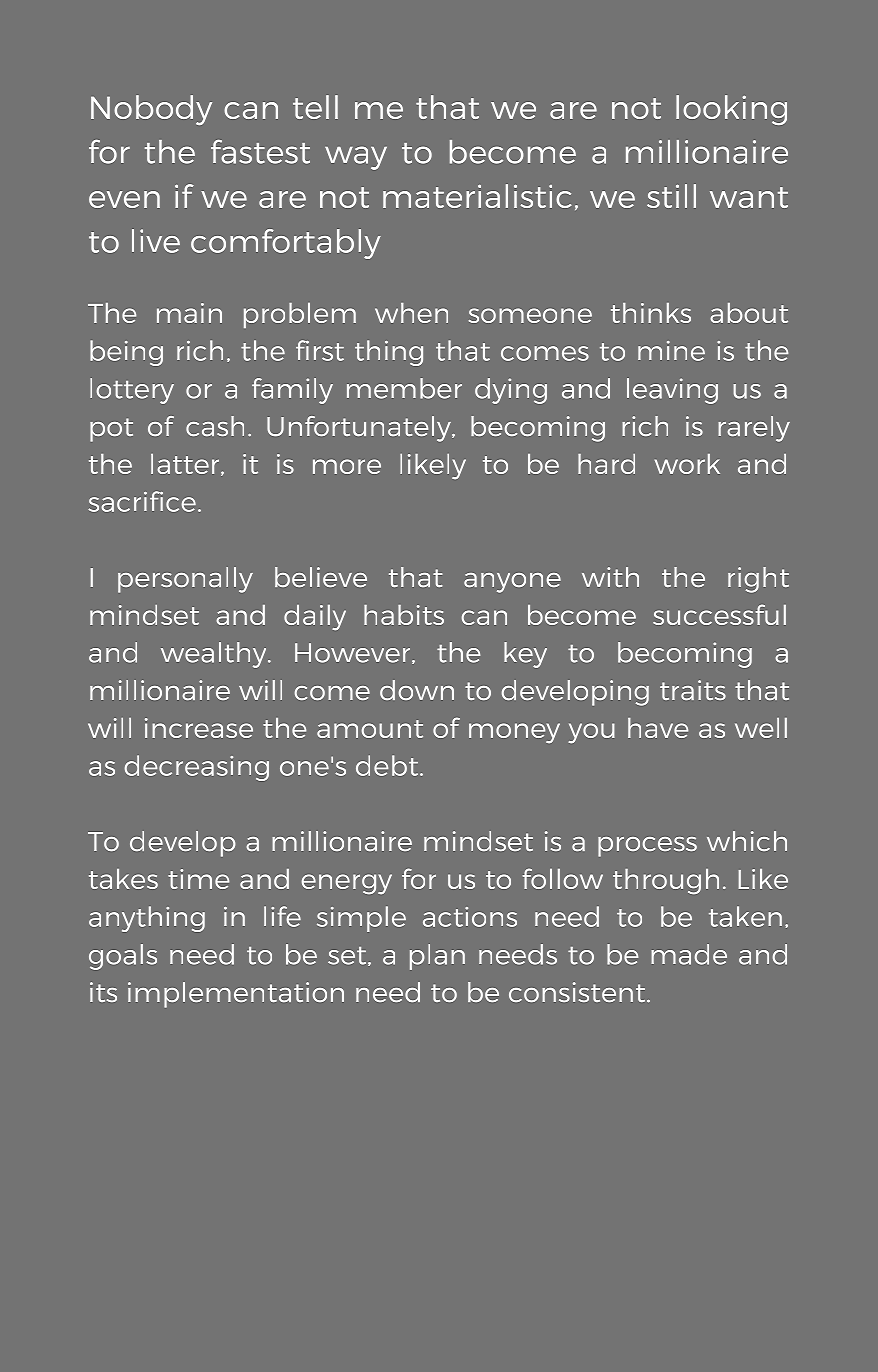  I want to click on main, so click(189, 313).
